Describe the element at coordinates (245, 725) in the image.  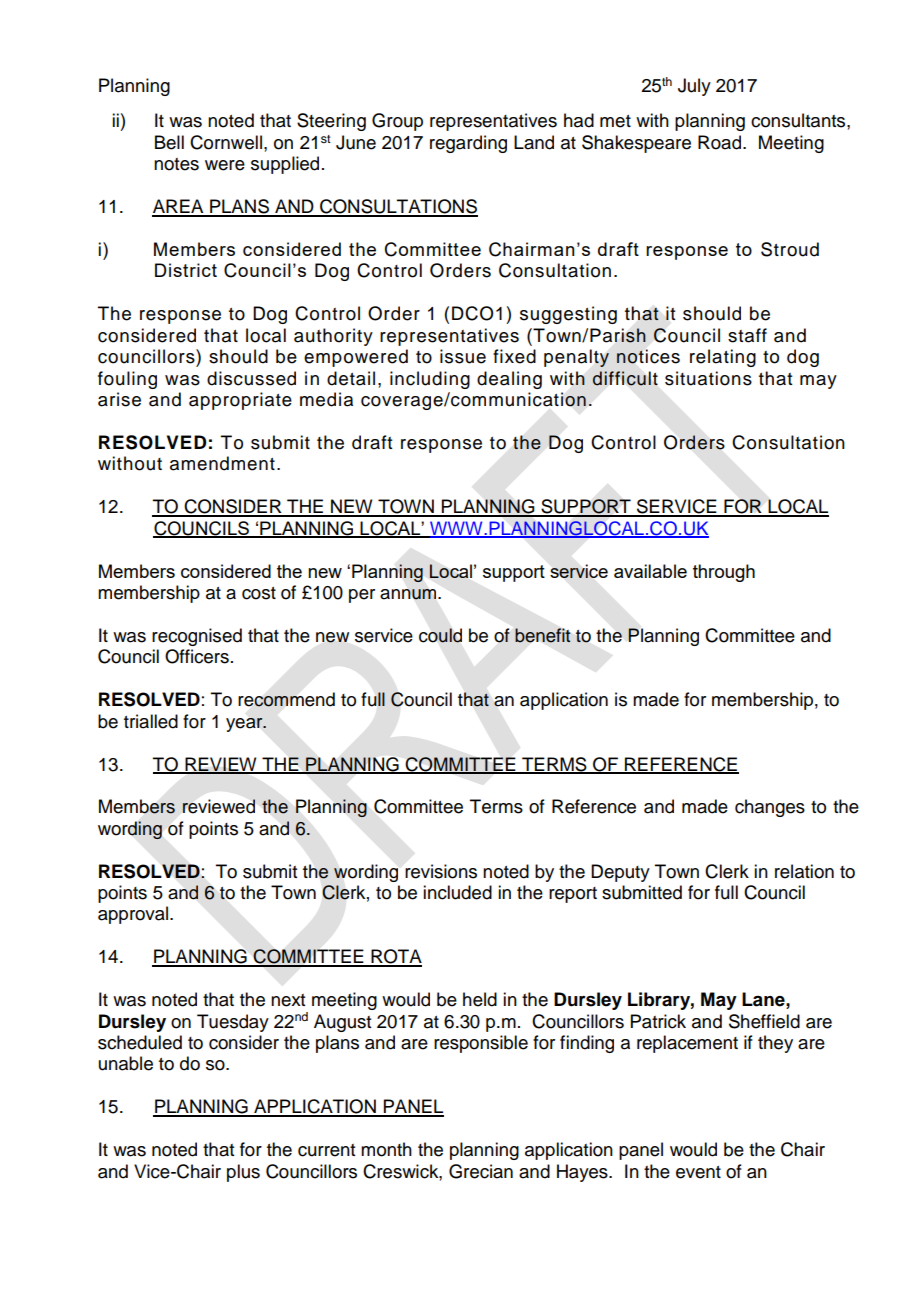
I see `year` at that location.
